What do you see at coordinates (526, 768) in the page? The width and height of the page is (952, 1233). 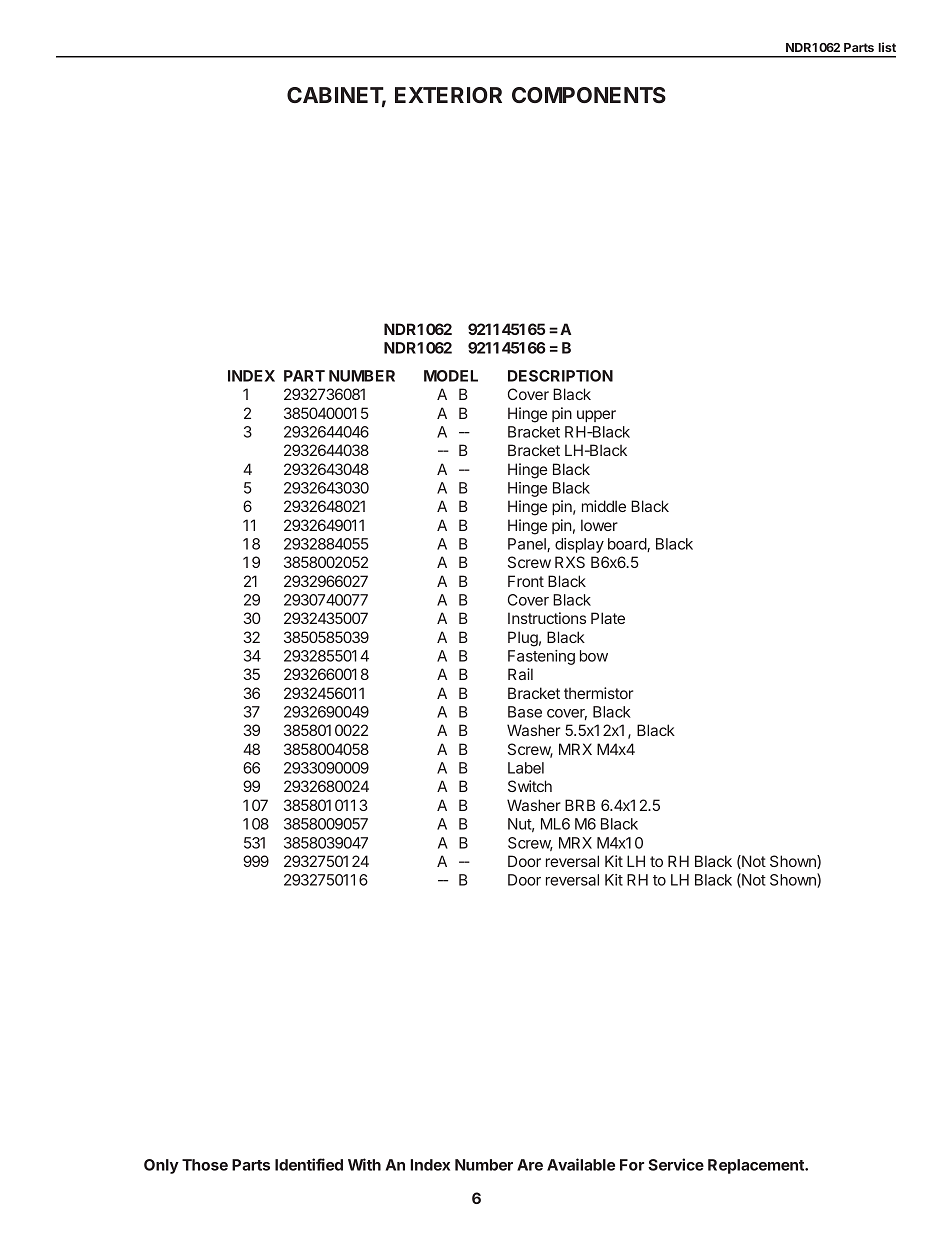 I see `Label` at bounding box center [526, 768].
